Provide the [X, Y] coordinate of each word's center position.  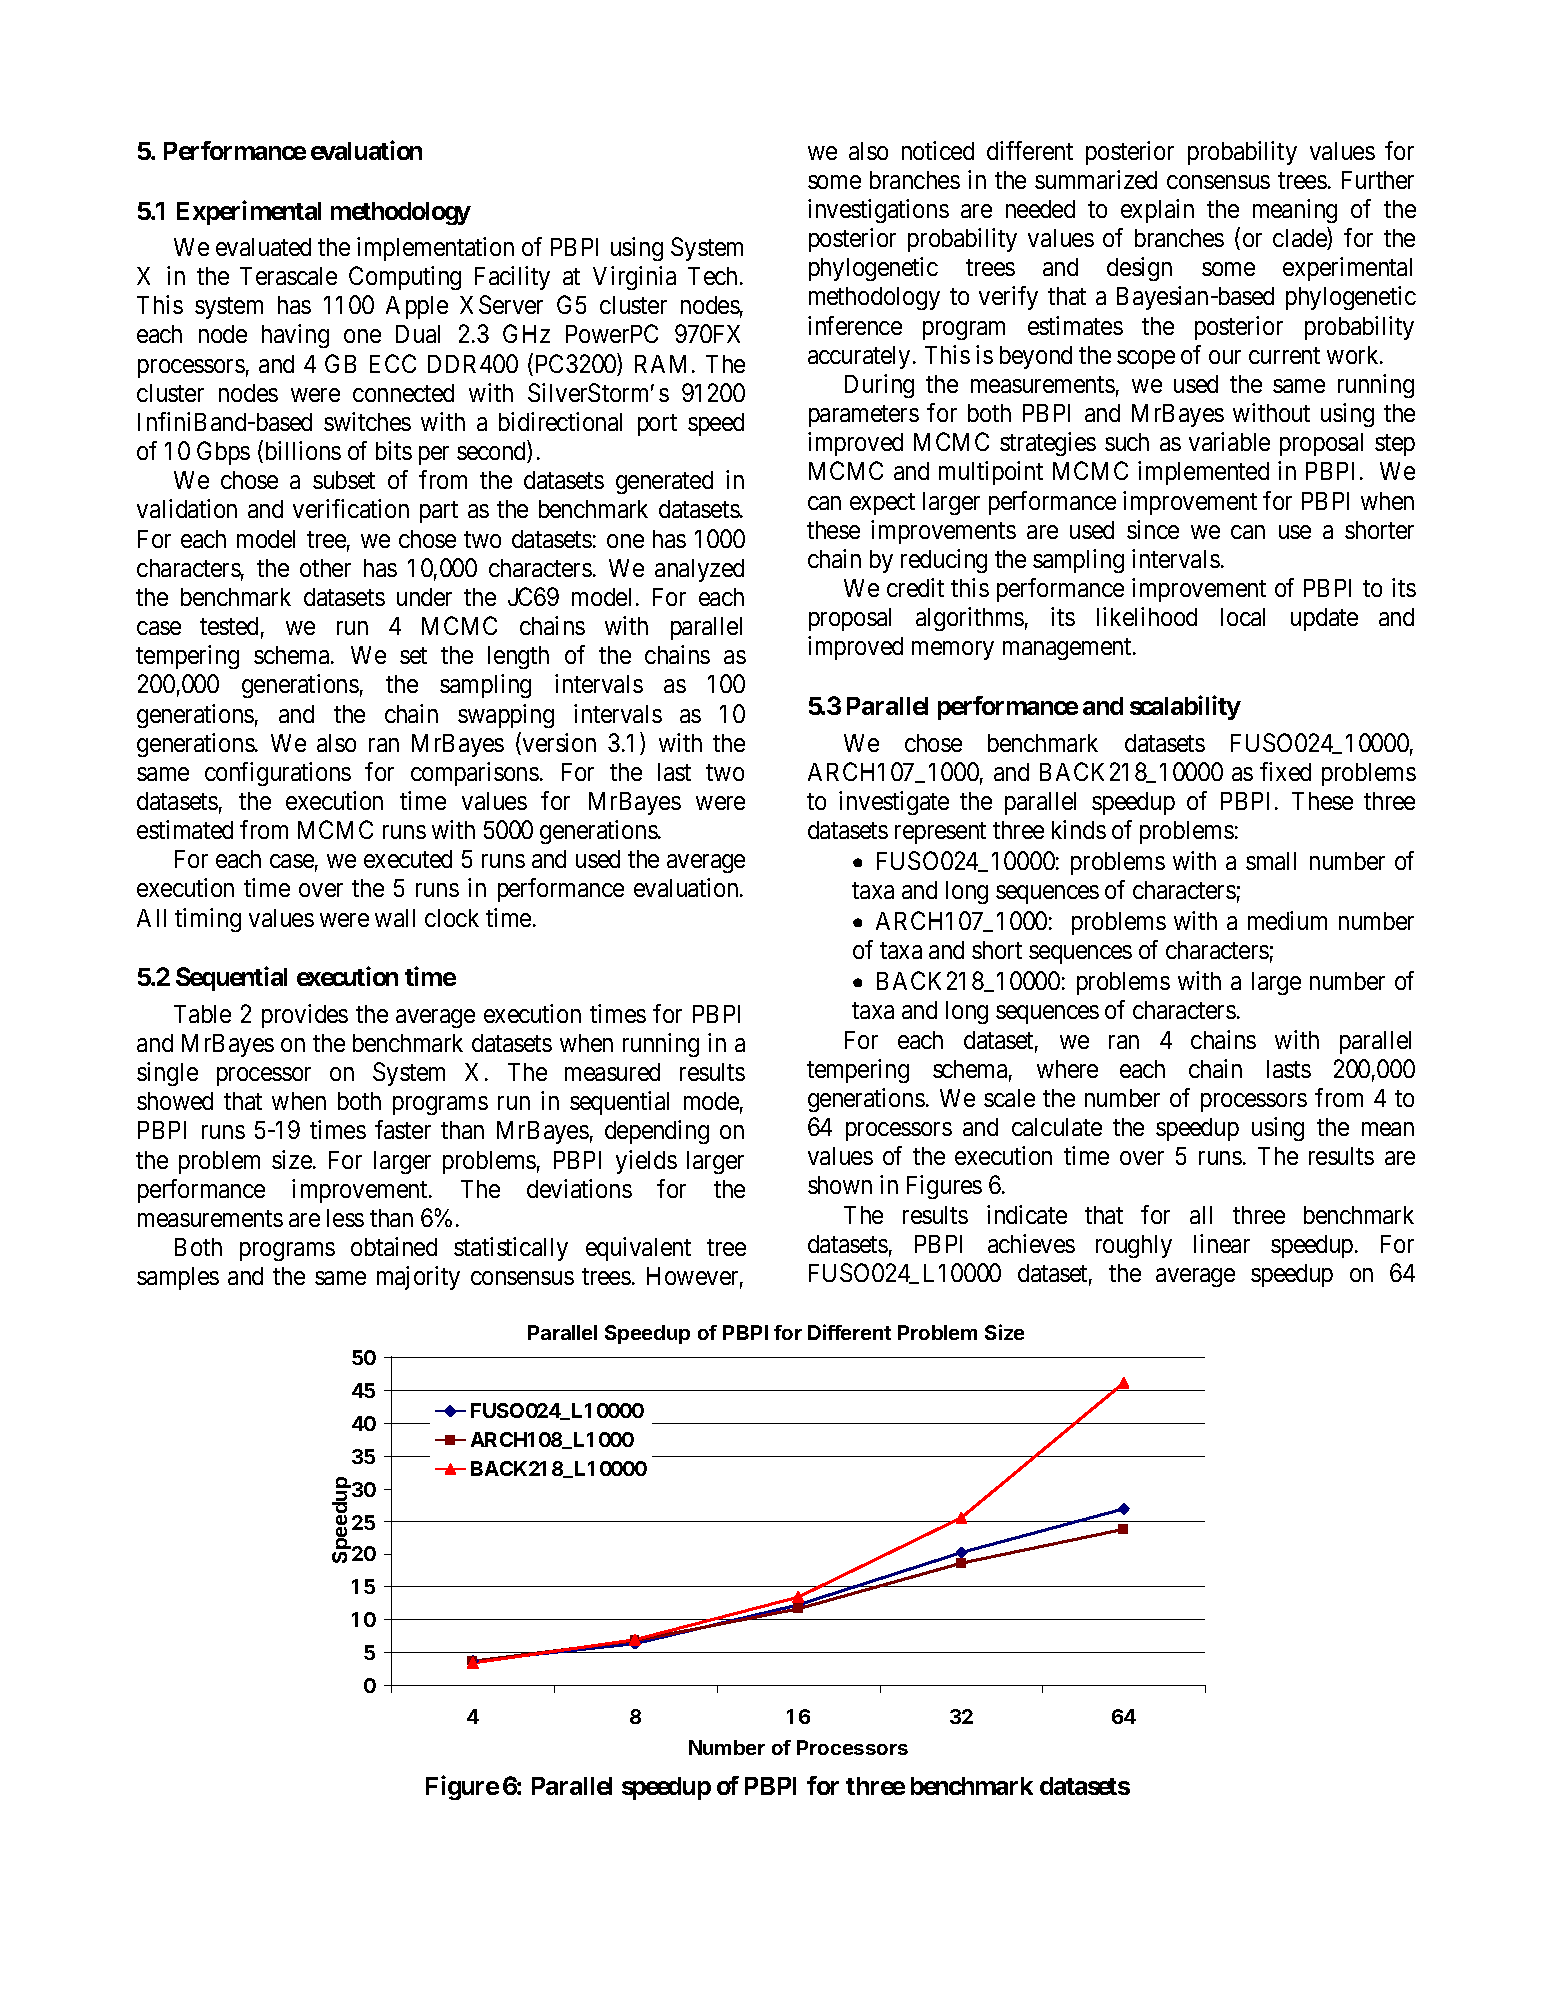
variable [1229, 441]
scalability [1185, 708]
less [345, 1218]
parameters [864, 416]
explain [1157, 211]
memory [953, 651]
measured [612, 1072]
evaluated [263, 247]
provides [305, 1016]
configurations [278, 774]
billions [301, 452]
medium [1287, 920]
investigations [878, 211]
